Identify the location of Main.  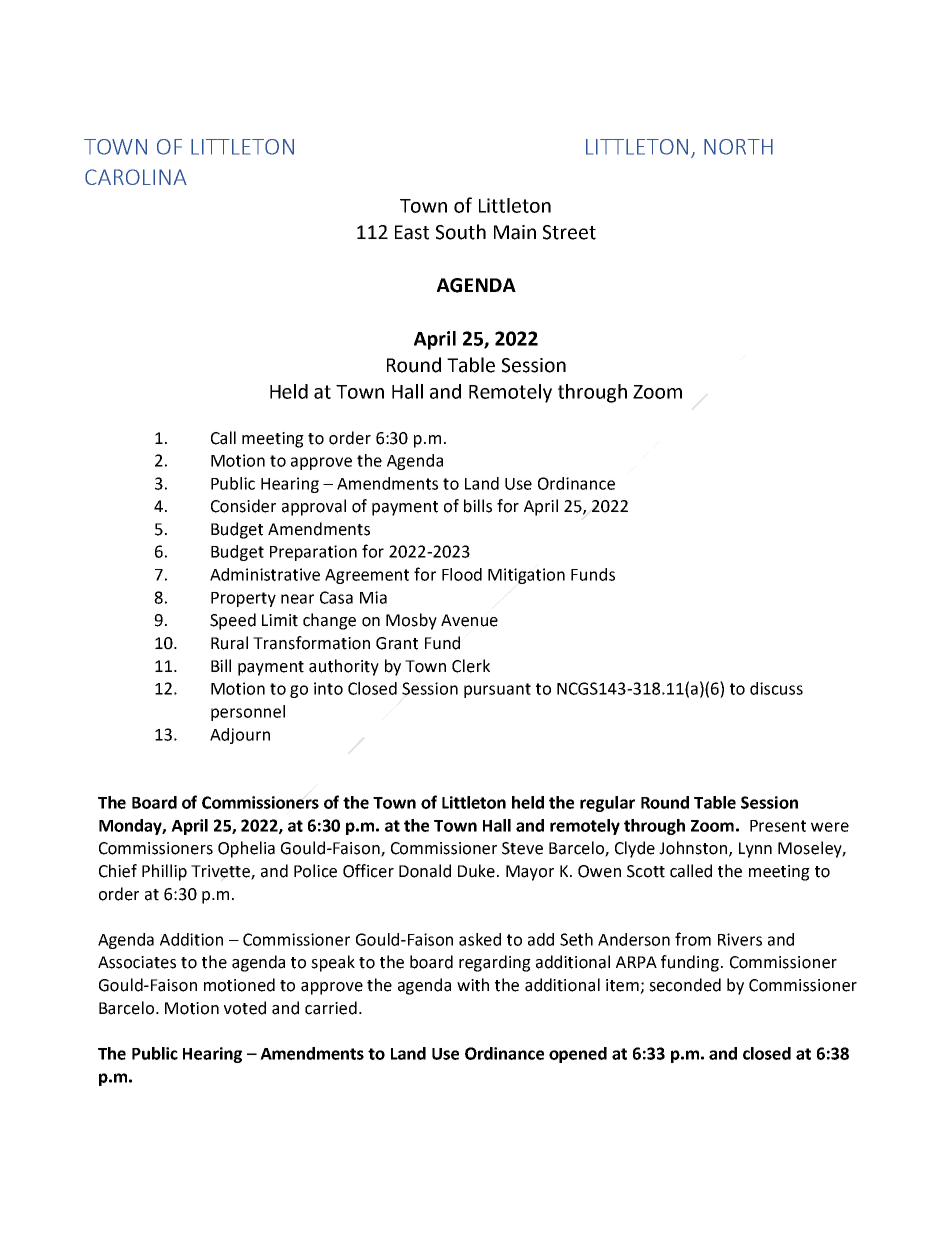
(515, 232).
